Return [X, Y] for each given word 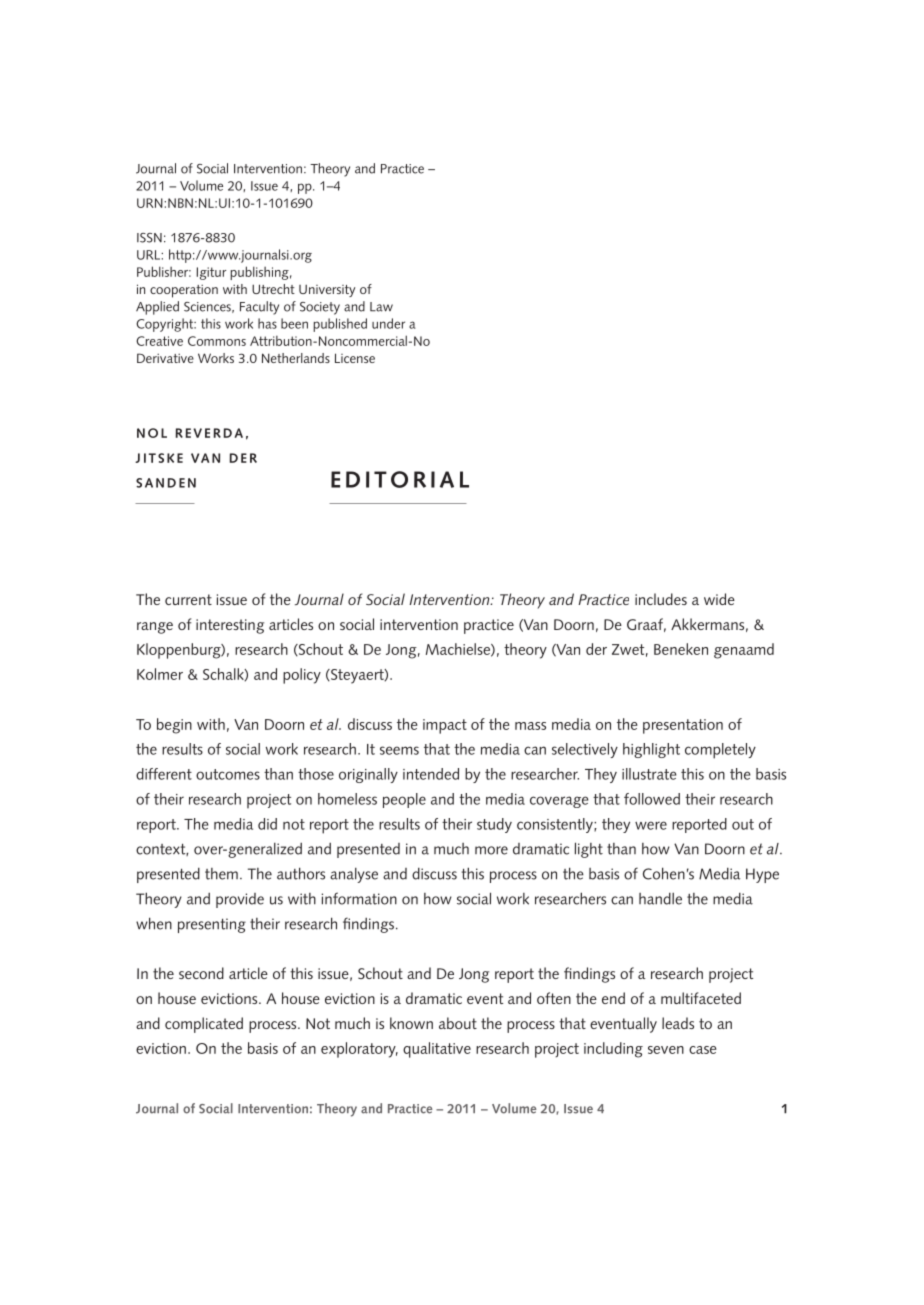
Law [381, 307]
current [188, 599]
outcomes [228, 774]
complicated [204, 1025]
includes [661, 599]
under [388, 323]
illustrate [649, 774]
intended [431, 774]
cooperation [184, 291]
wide [719, 599]
